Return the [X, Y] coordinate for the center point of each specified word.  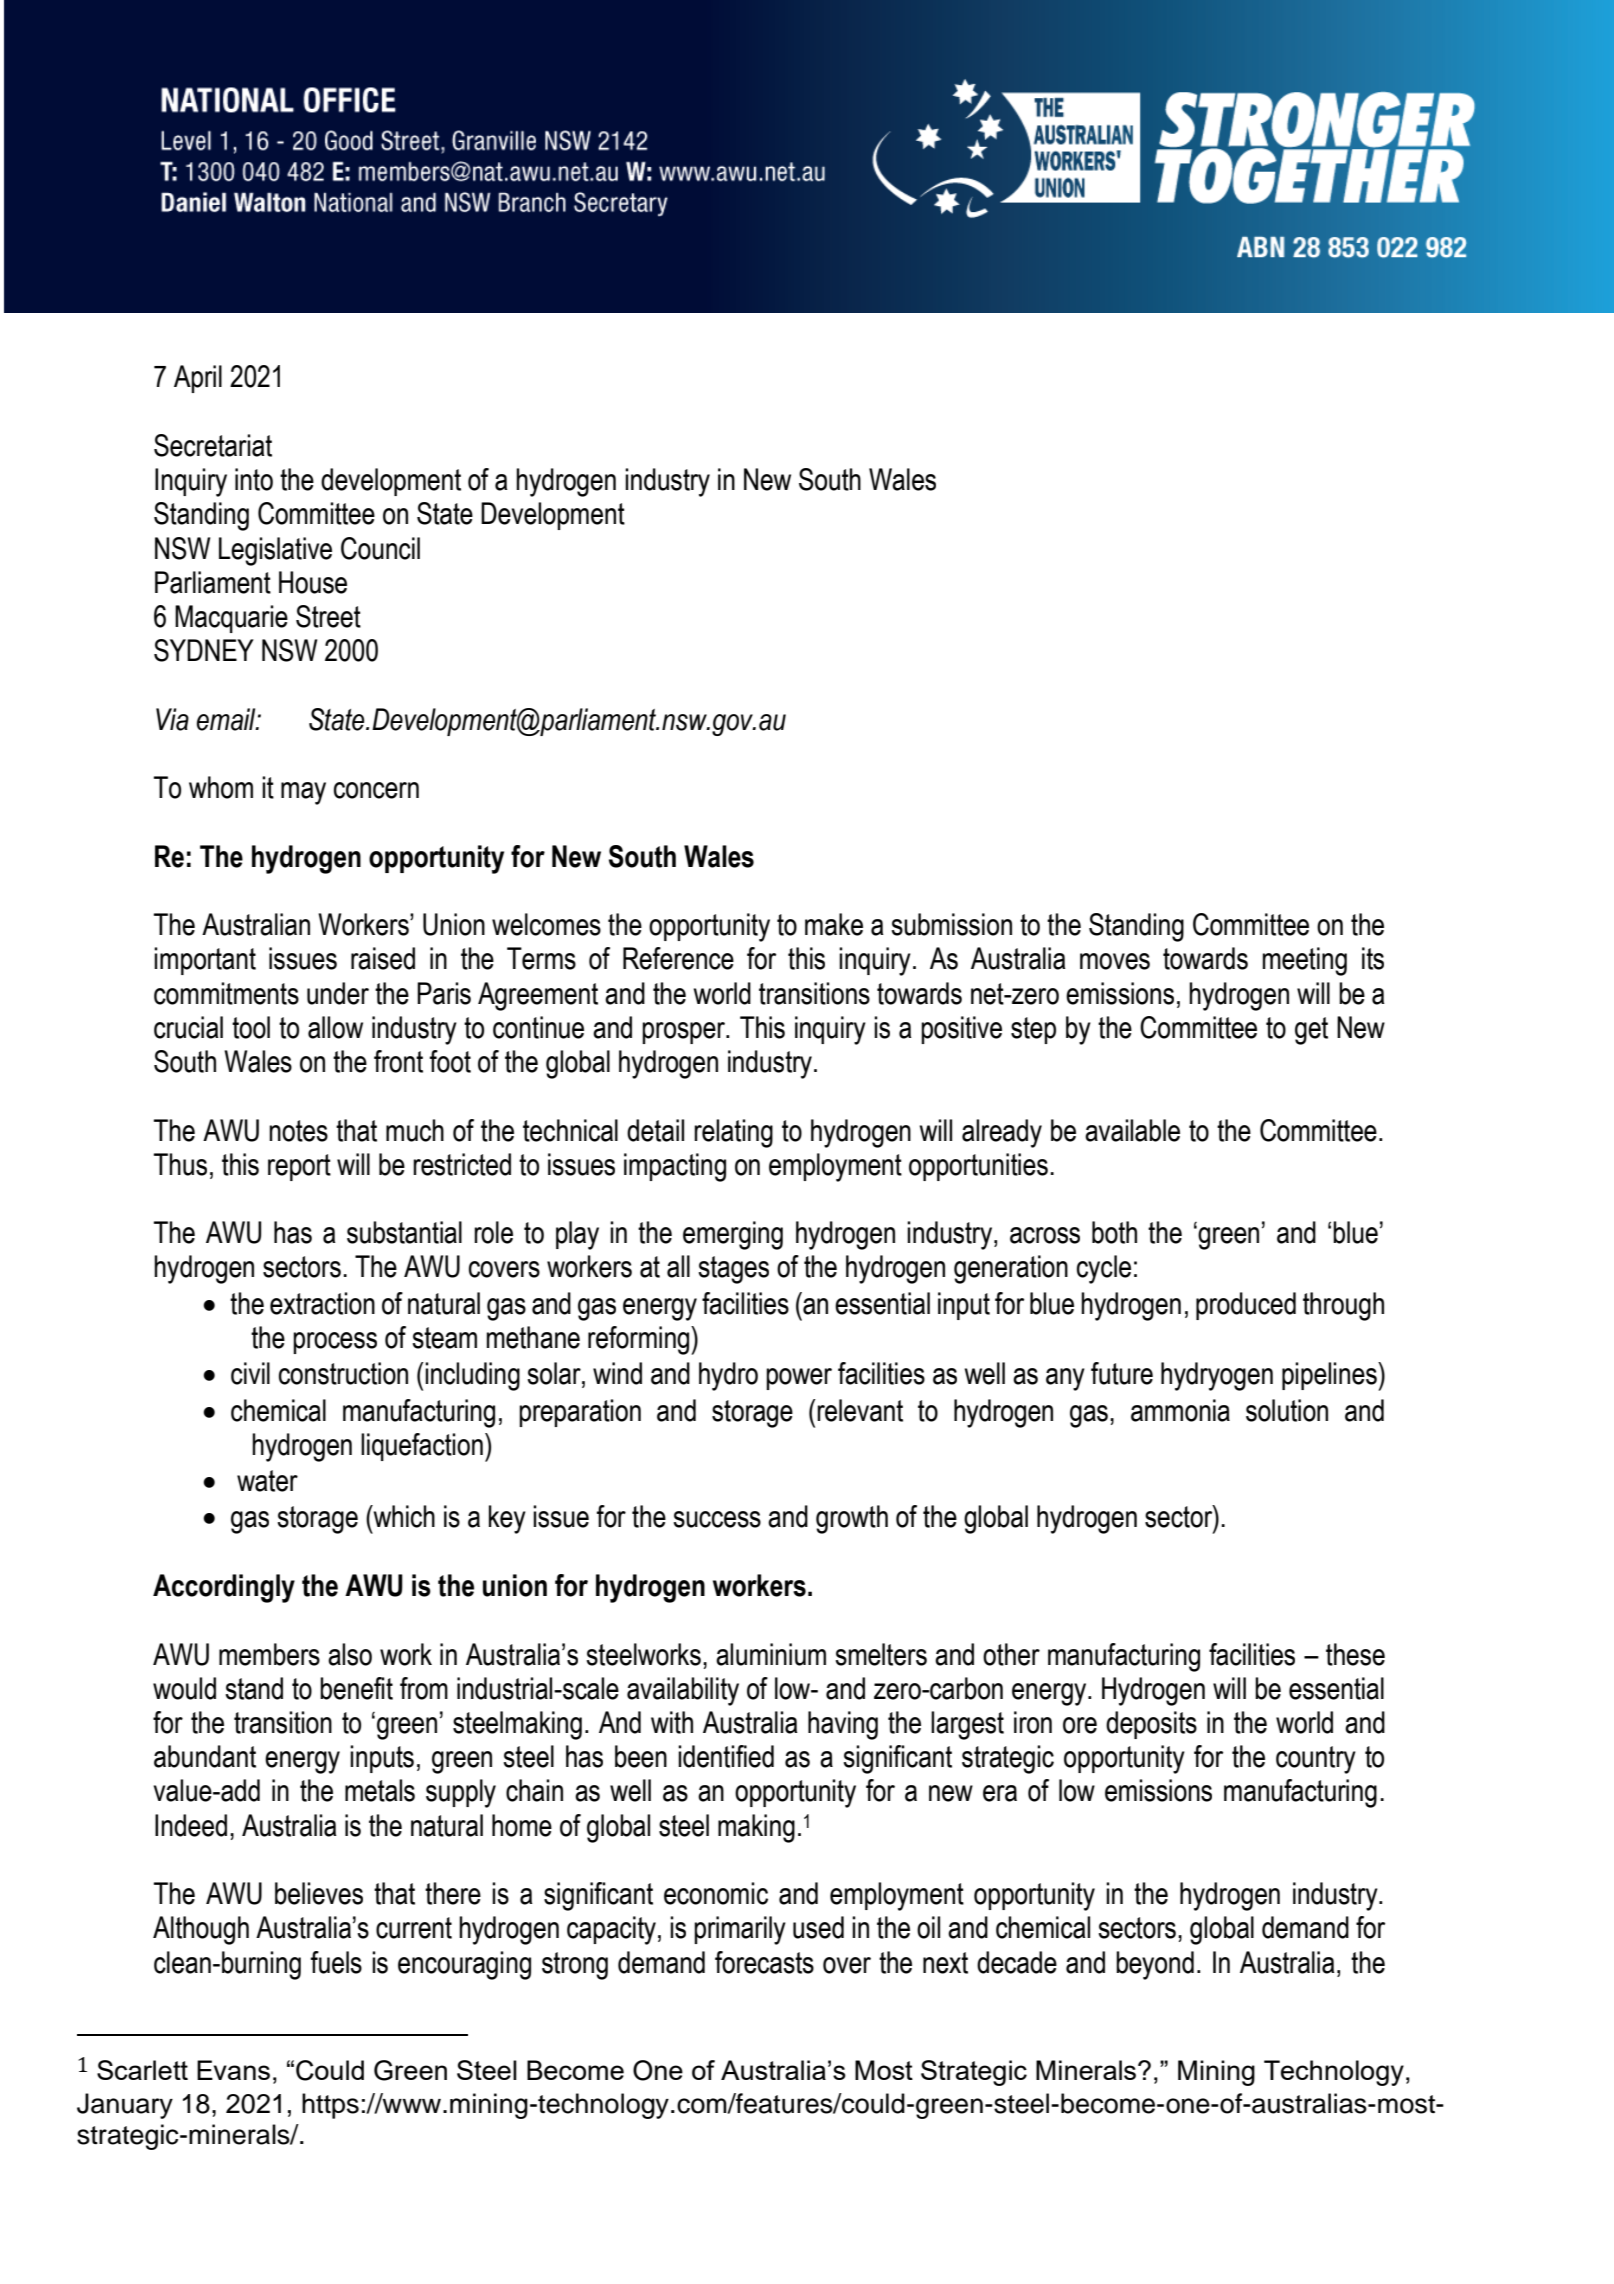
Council [380, 548]
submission [951, 924]
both [1114, 1232]
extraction [322, 1303]
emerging [733, 1235]
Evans [233, 2070]
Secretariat [213, 445]
